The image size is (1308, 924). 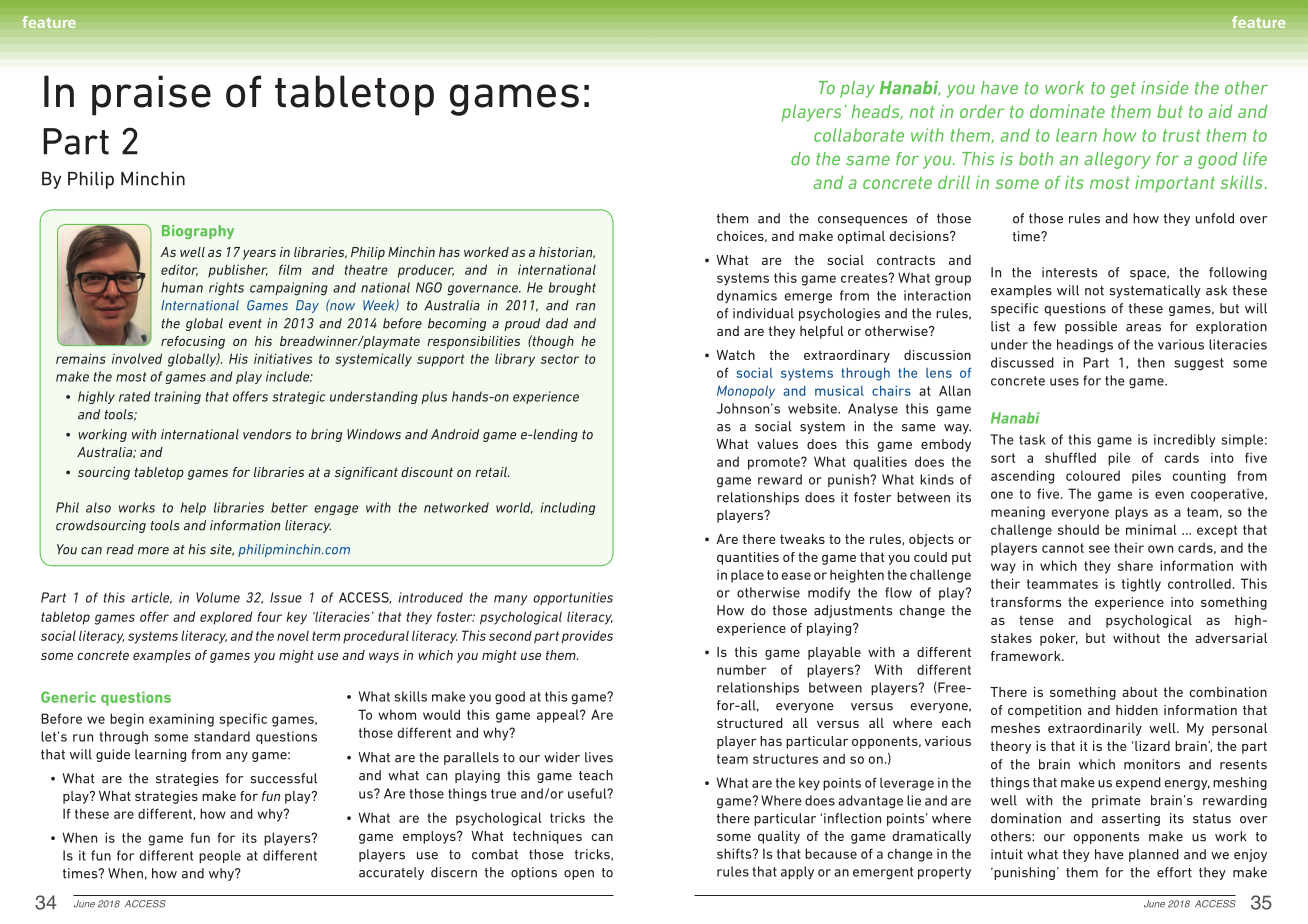 I want to click on people, so click(x=220, y=856).
